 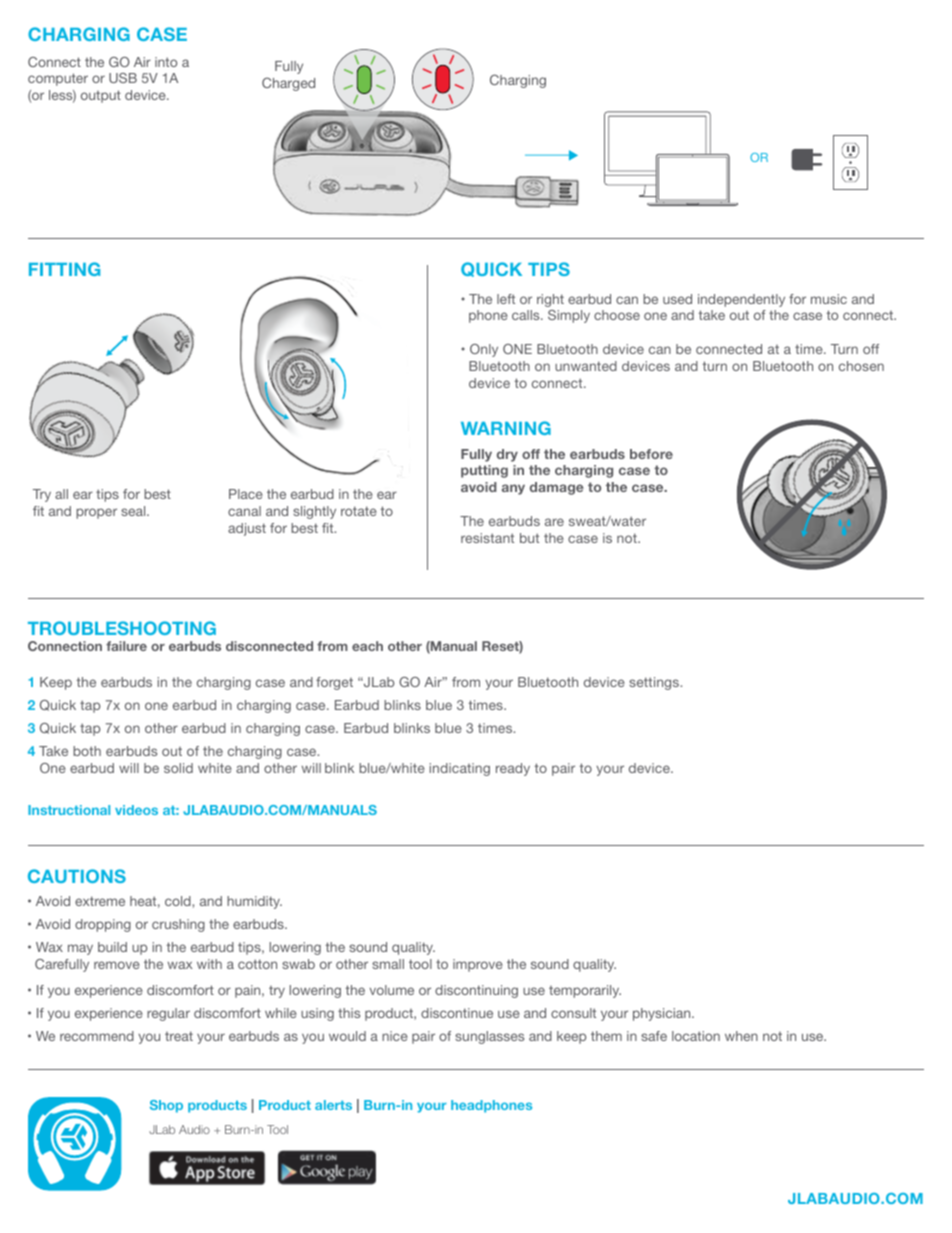 I want to click on USB, so click(x=123, y=78).
